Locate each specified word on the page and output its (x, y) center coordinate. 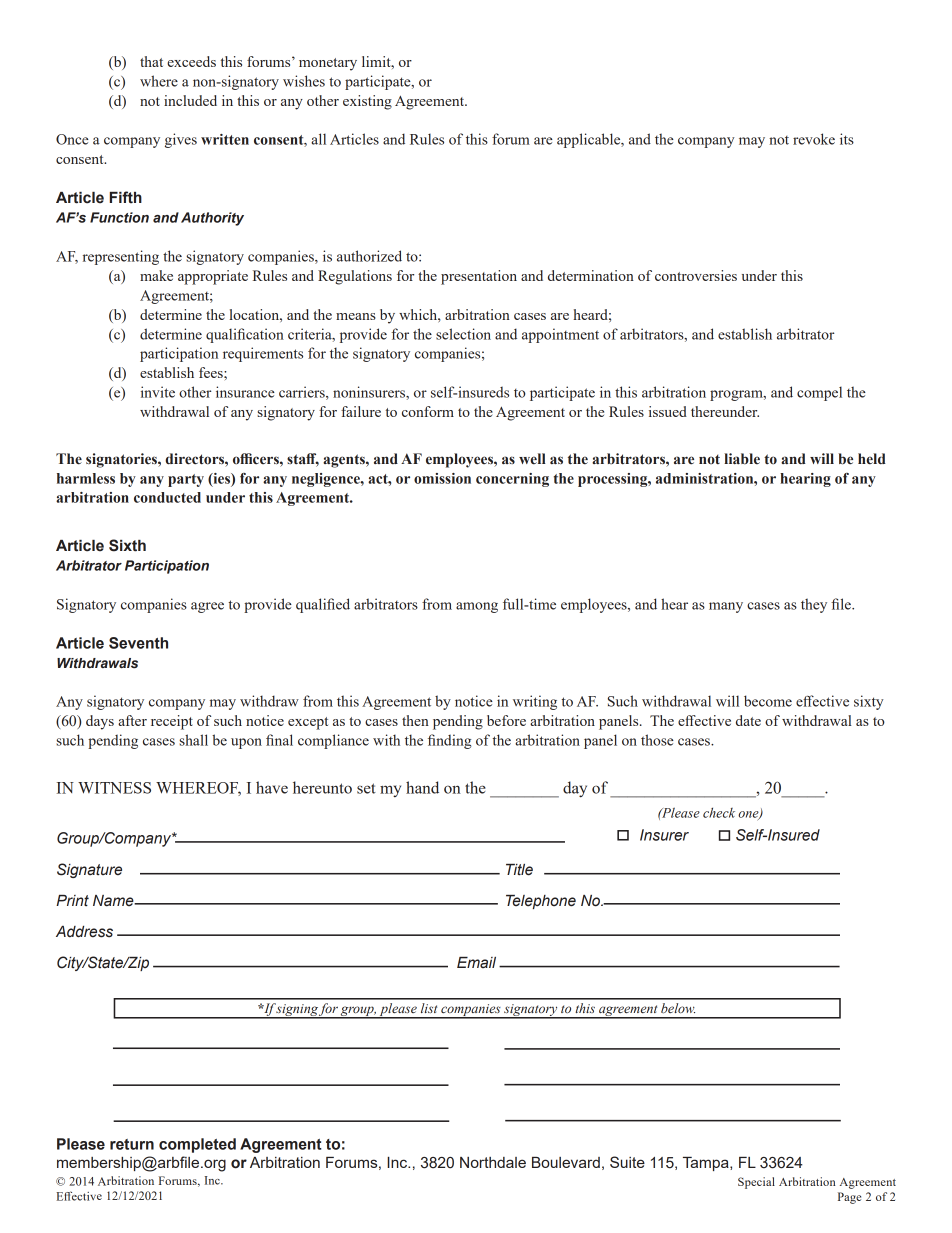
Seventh (138, 643)
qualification (245, 335)
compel (819, 393)
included (190, 100)
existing (367, 102)
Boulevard (566, 1162)
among (477, 607)
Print (72, 901)
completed (197, 1145)
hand (422, 787)
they (814, 605)
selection (463, 334)
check (719, 812)
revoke (814, 139)
